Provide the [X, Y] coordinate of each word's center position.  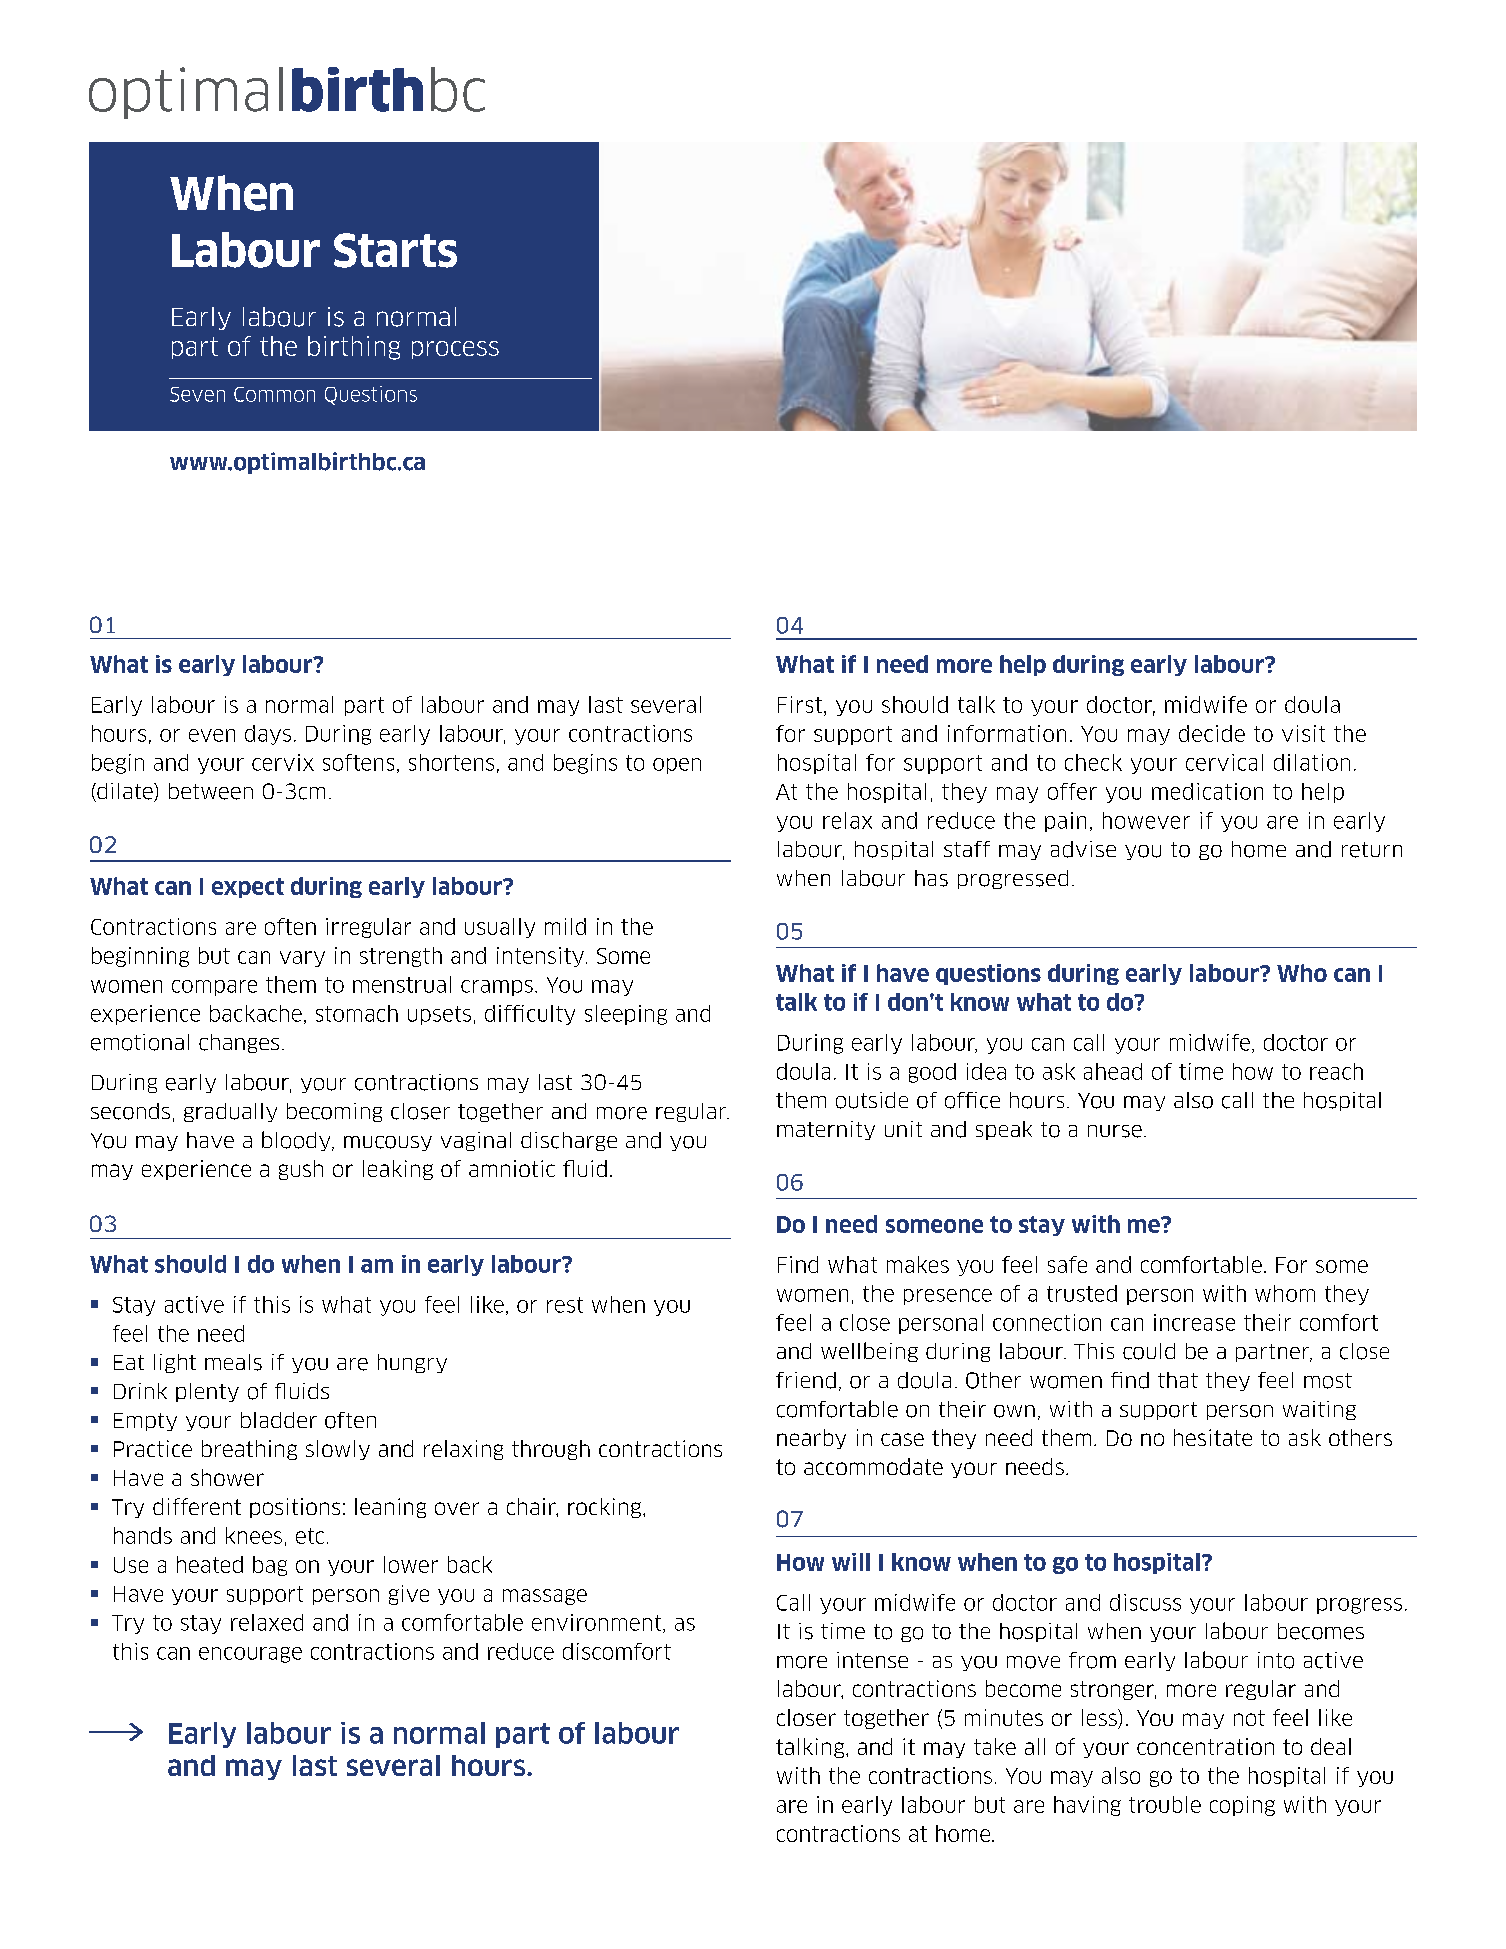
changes [239, 1043]
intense [872, 1660]
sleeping [626, 1015]
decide [1212, 733]
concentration [1205, 1746]
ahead [1113, 1071]
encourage [250, 1655]
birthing [354, 348]
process [455, 350]
